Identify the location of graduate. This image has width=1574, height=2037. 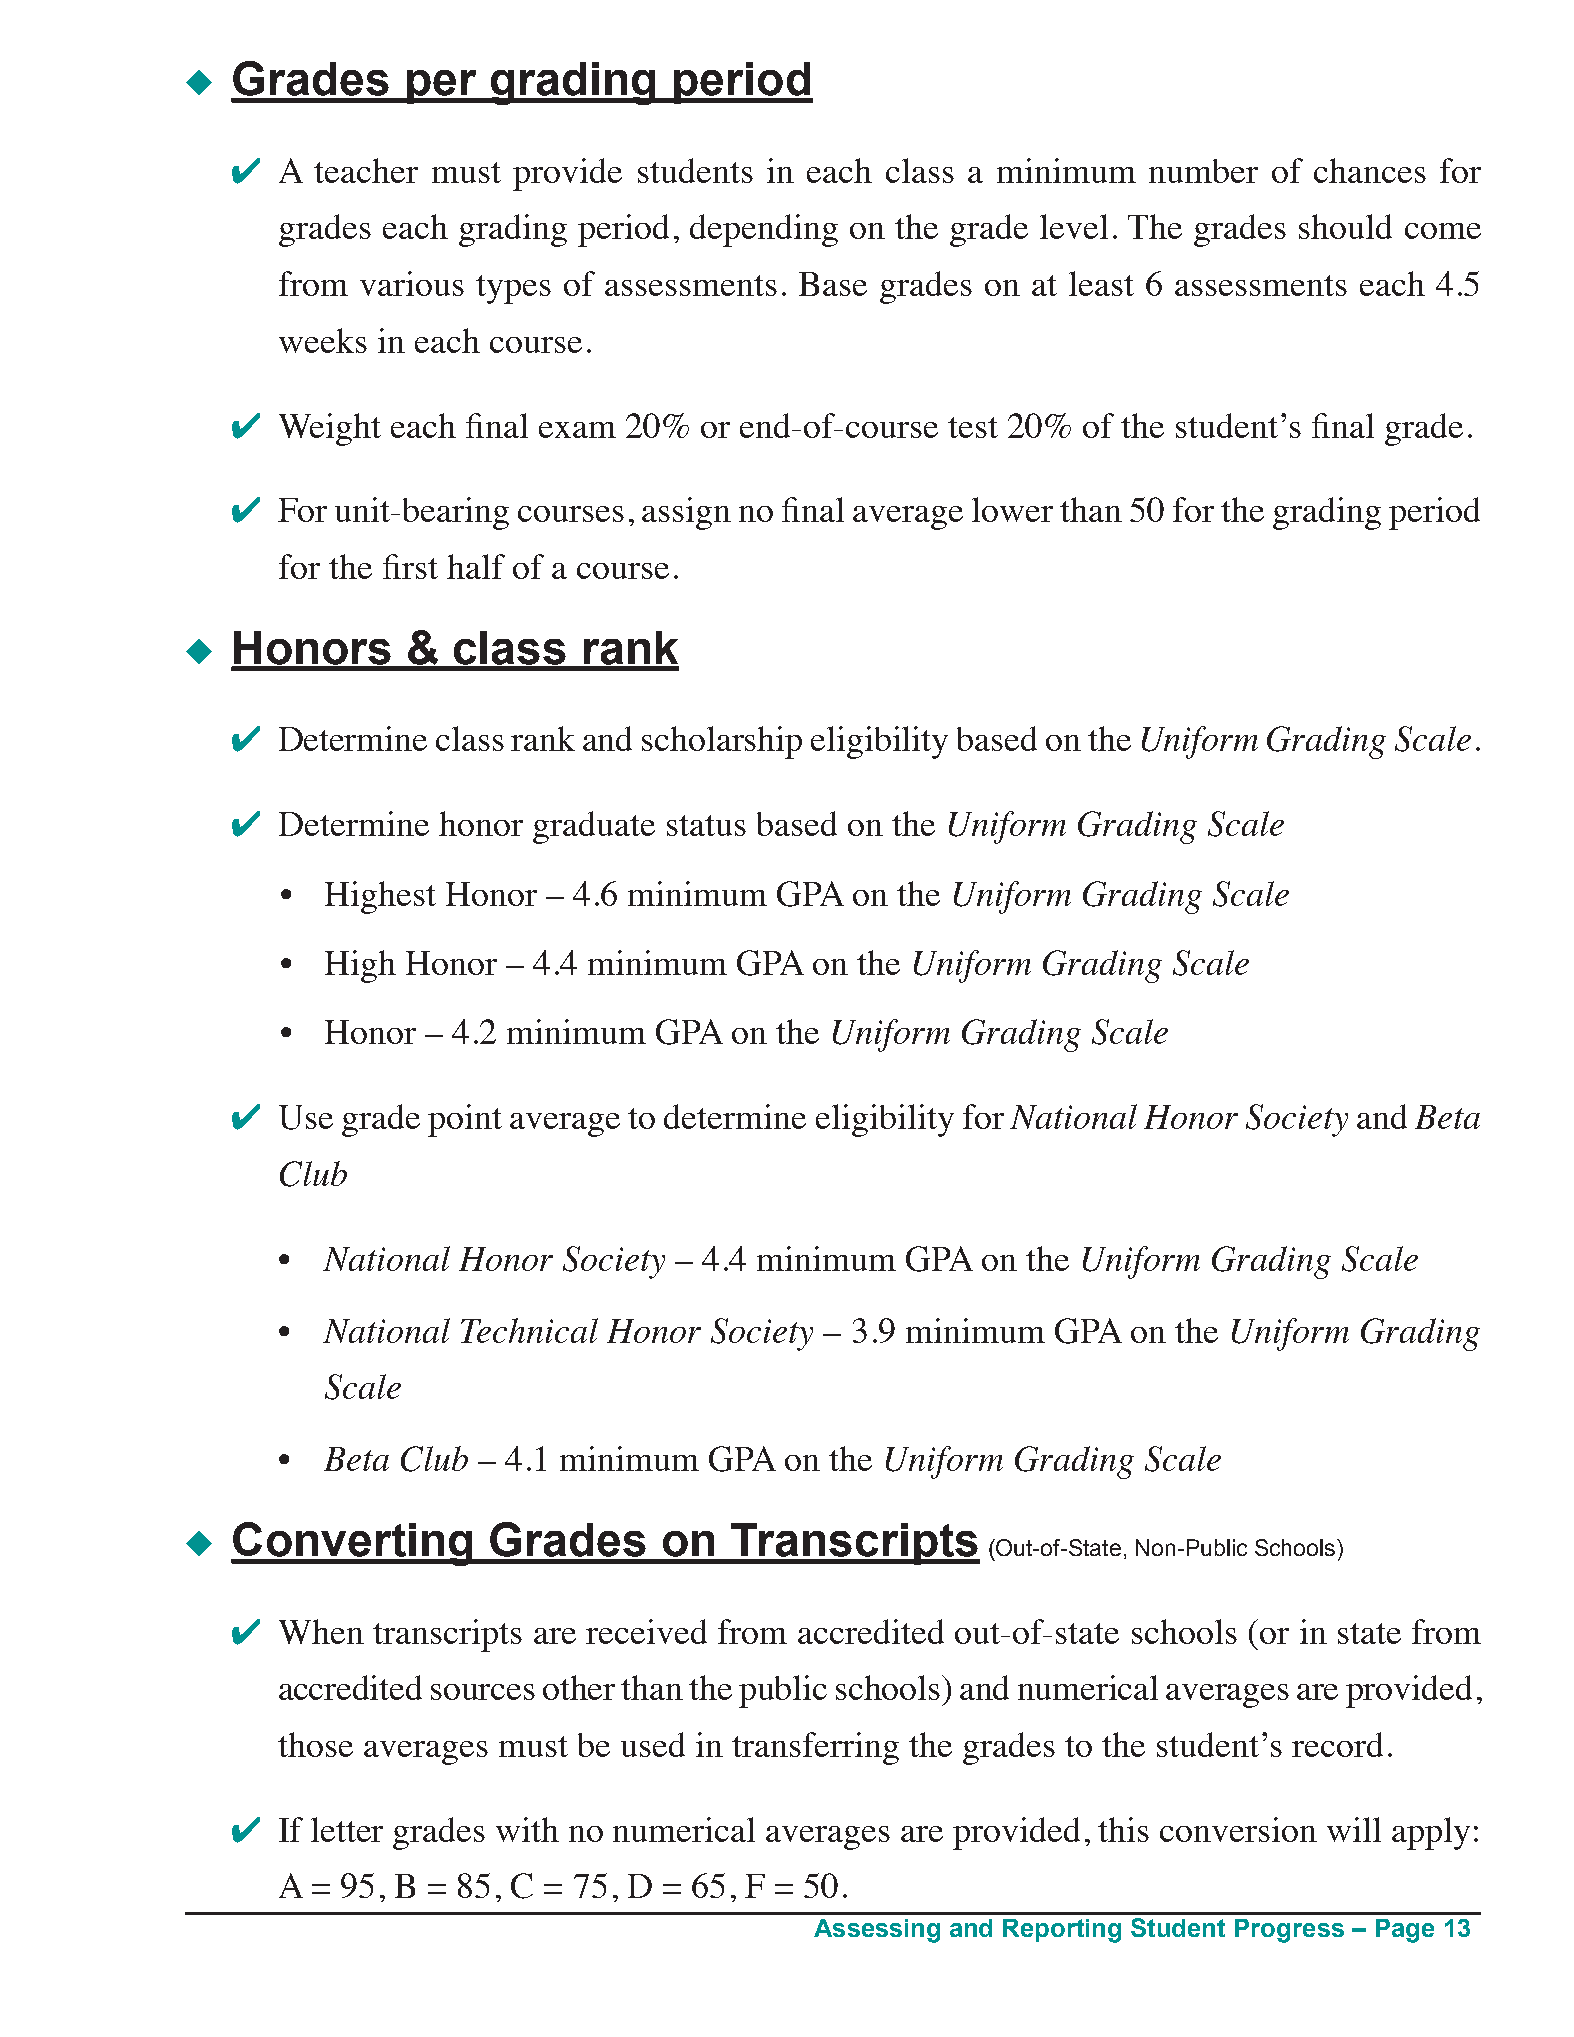
(594, 827).
